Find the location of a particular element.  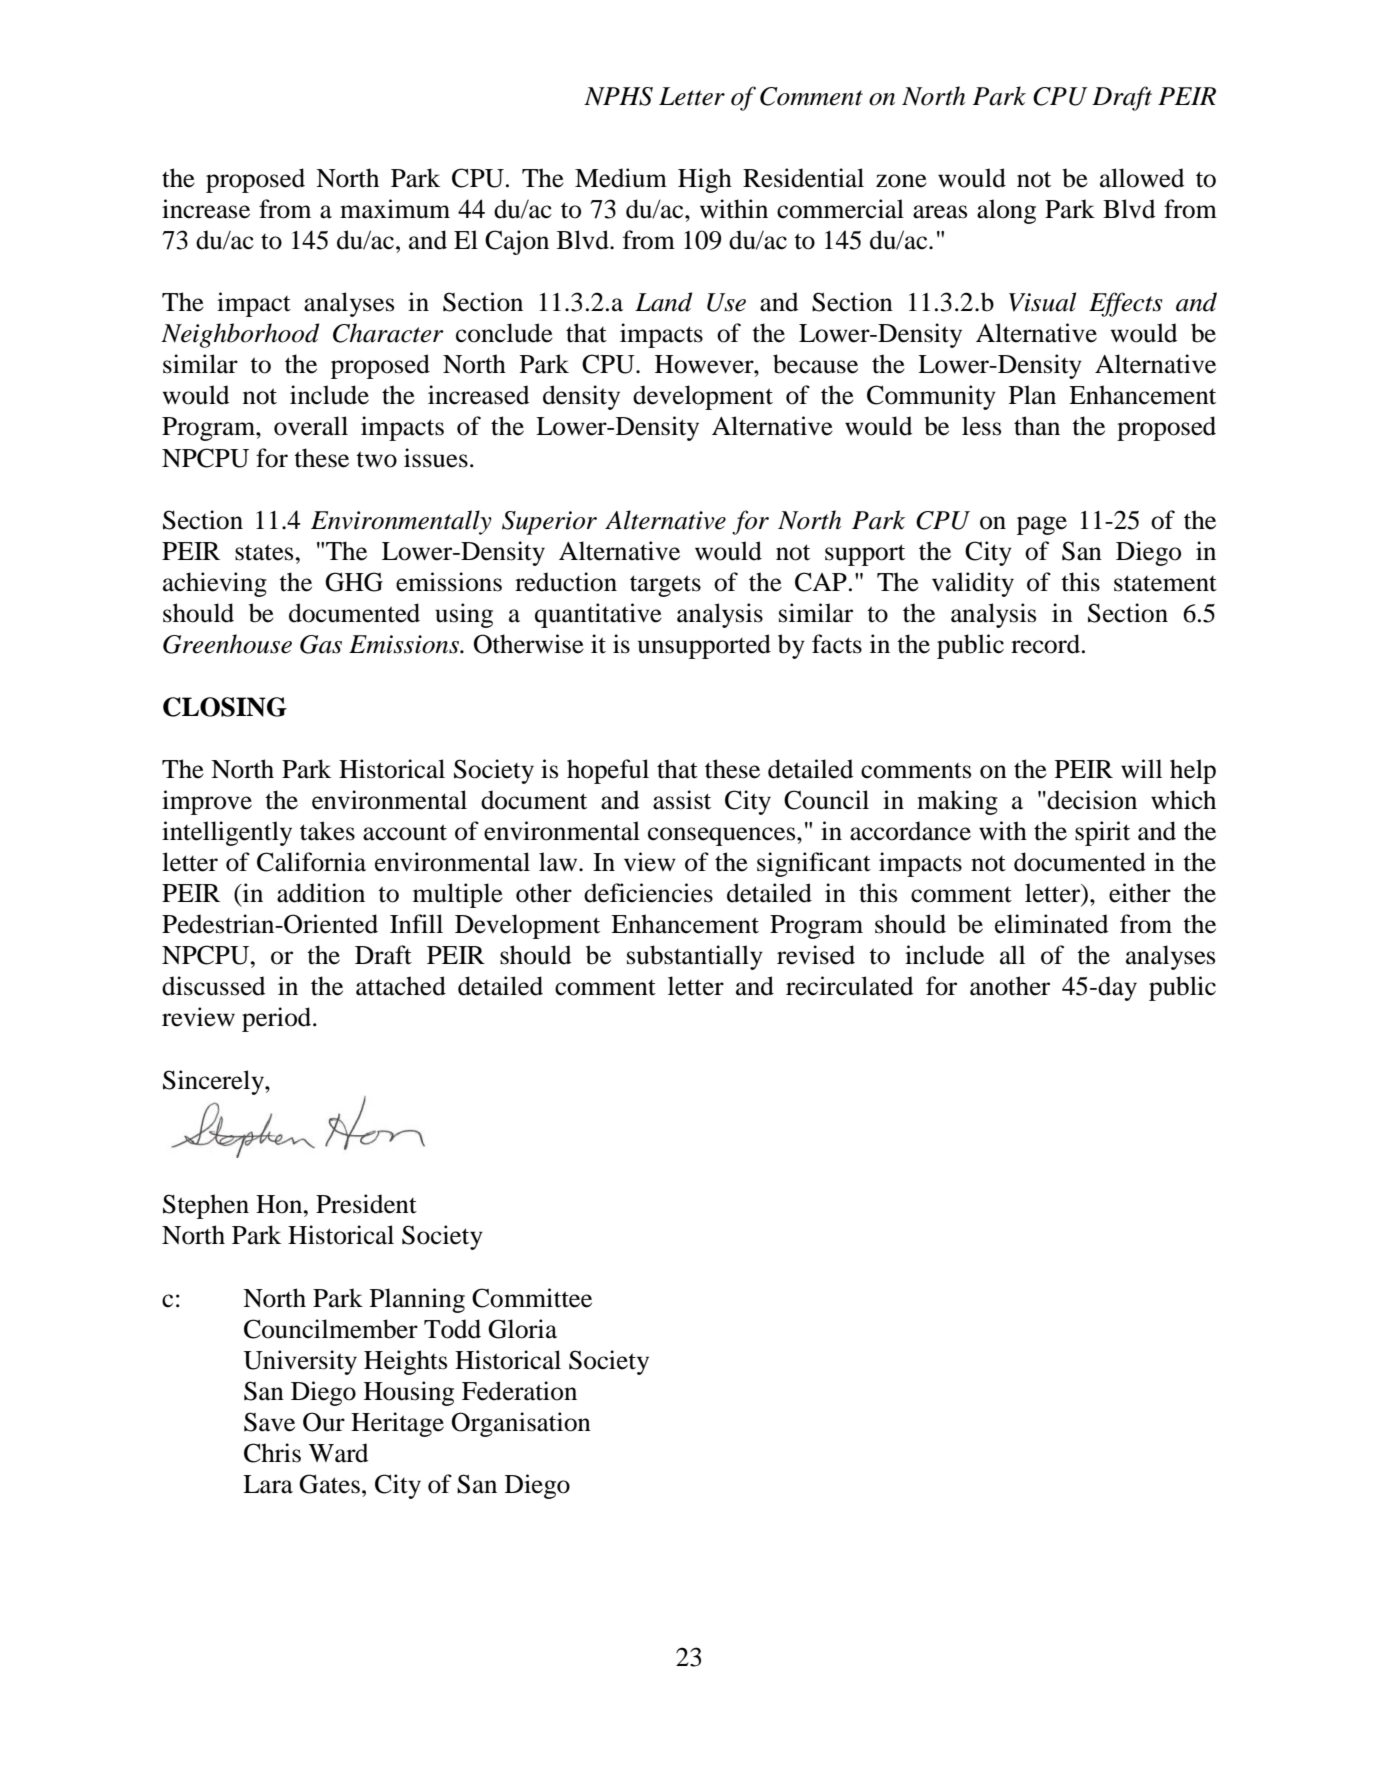

along is located at coordinates (1006, 211).
